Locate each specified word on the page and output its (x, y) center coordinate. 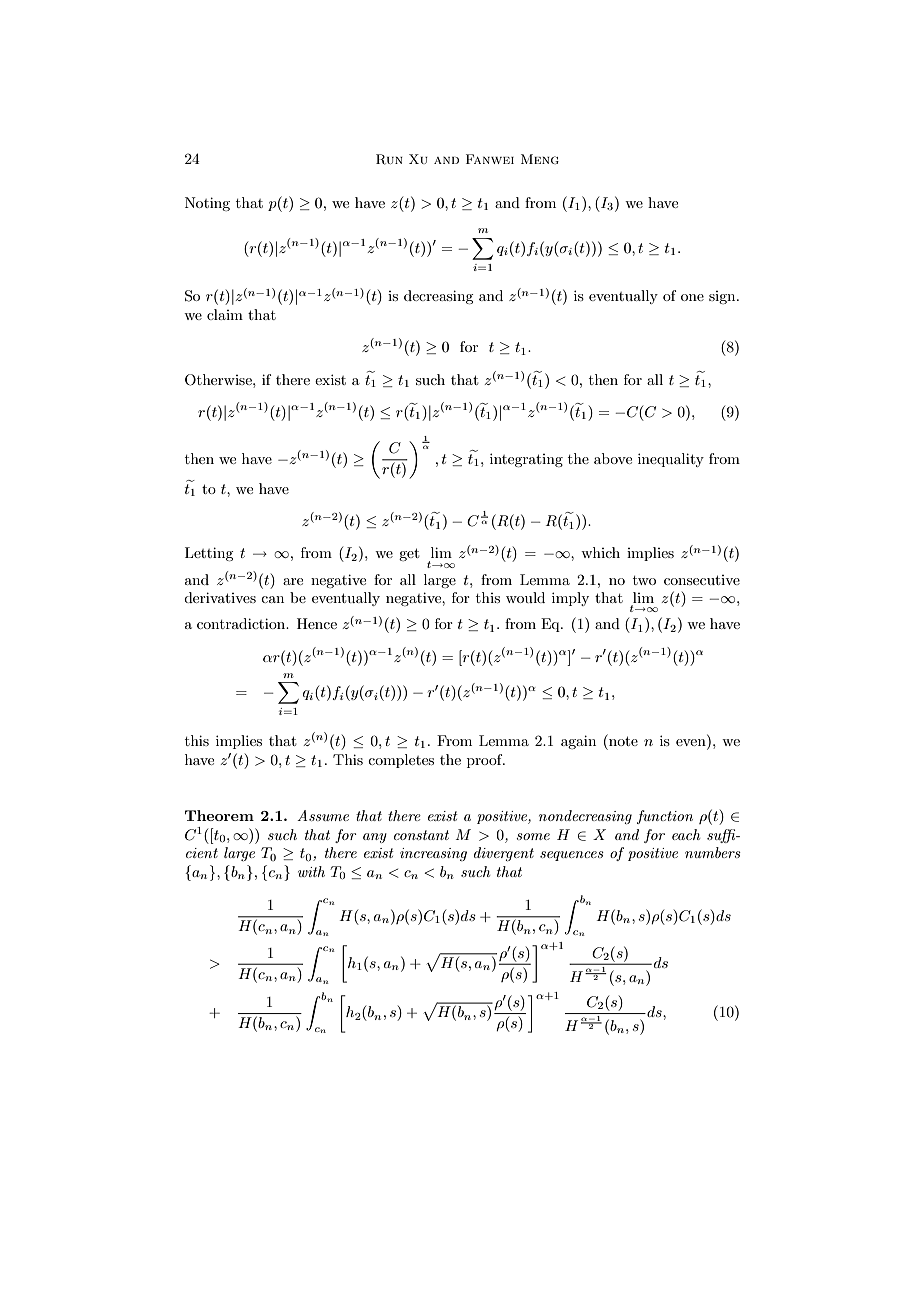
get (409, 554)
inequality (671, 460)
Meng (540, 159)
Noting (207, 204)
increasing (433, 854)
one (692, 297)
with (311, 871)
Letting (209, 554)
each (686, 834)
